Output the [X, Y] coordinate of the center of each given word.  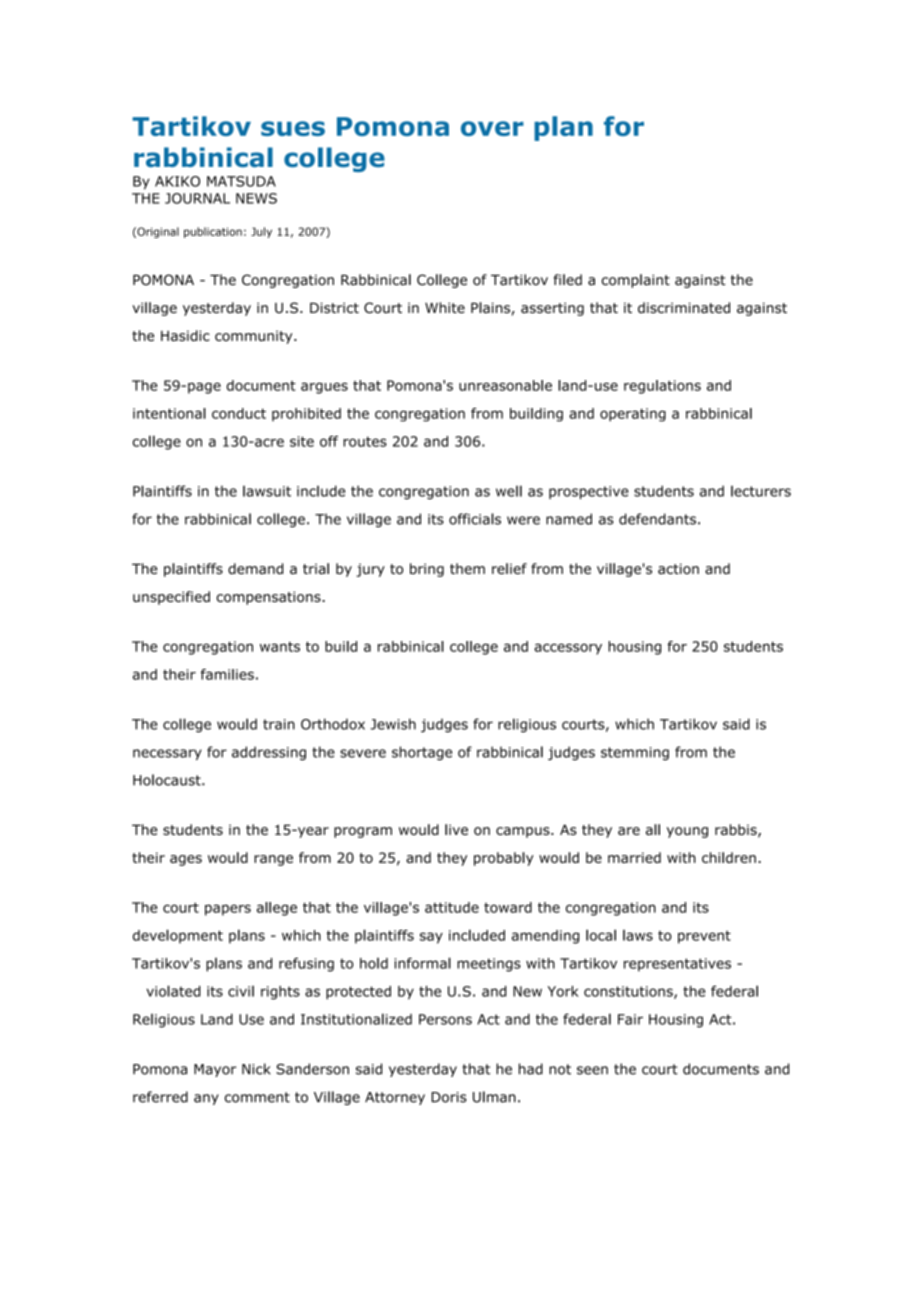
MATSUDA [241, 181]
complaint [636, 281]
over [492, 128]
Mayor [215, 1070]
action [678, 568]
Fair [630, 1019]
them [467, 568]
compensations [270, 598]
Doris [448, 1097]
